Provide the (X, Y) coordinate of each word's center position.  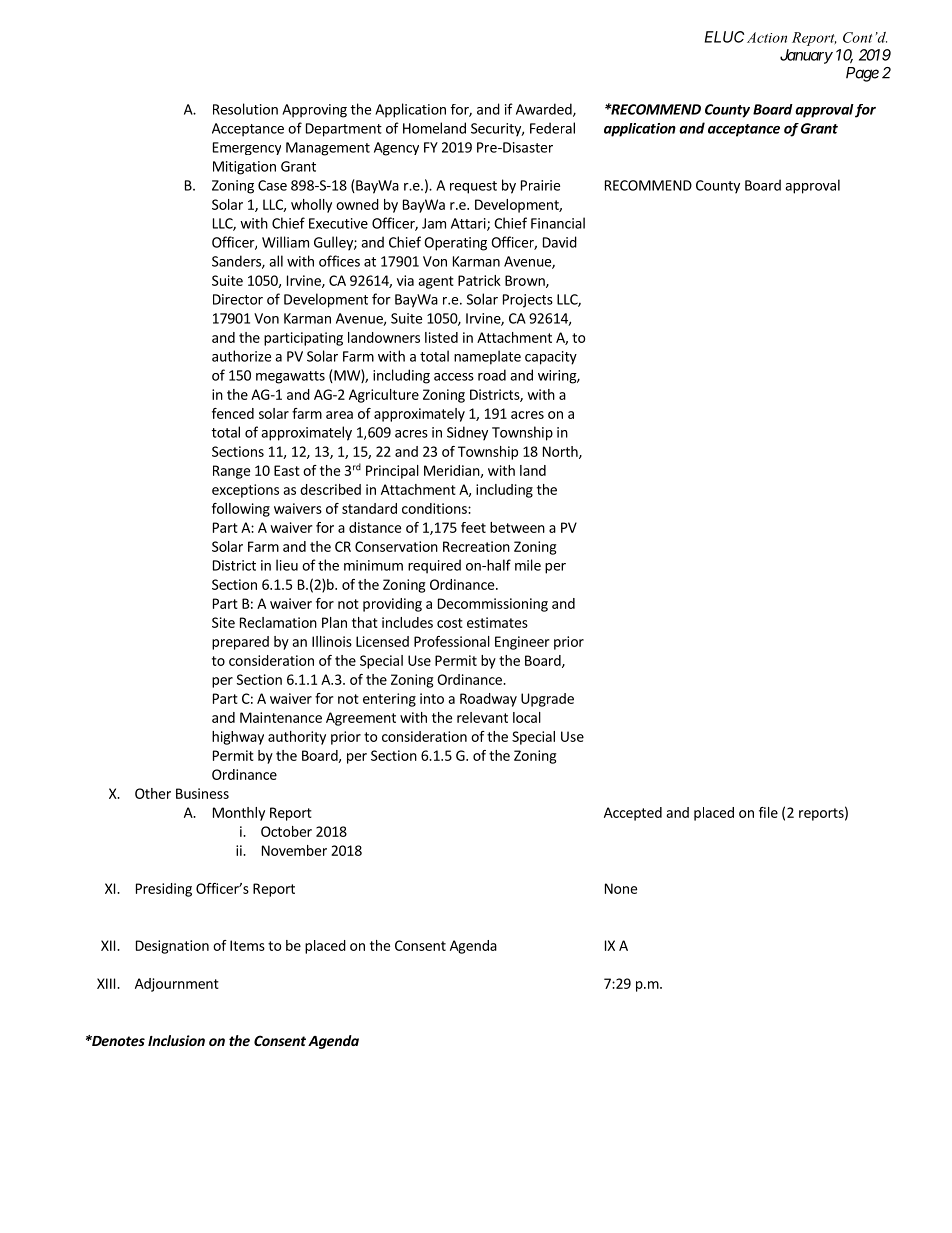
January (806, 56)
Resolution (245, 109)
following (241, 510)
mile (528, 565)
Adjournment (177, 985)
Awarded (545, 110)
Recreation (476, 546)
